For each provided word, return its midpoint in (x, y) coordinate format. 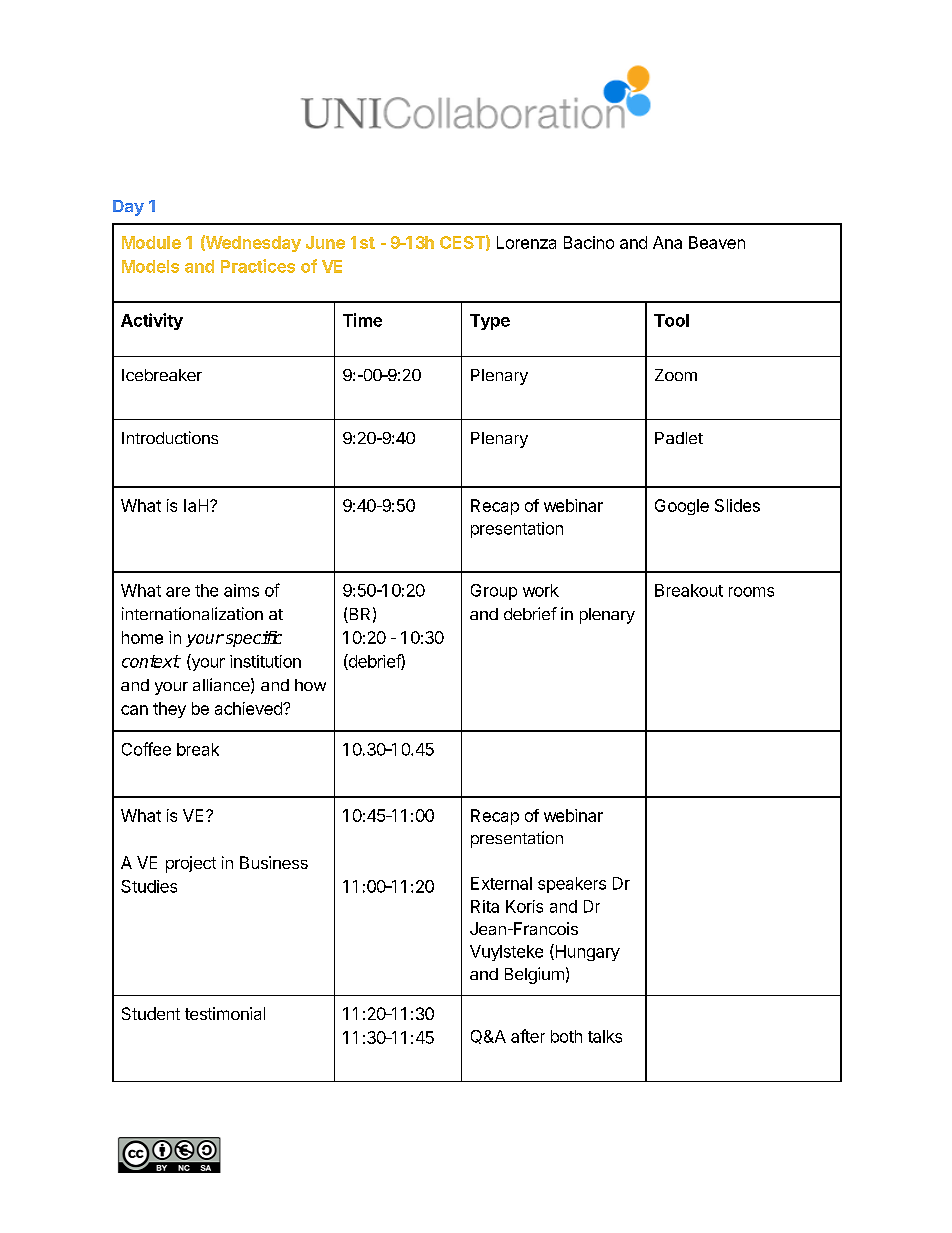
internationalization (192, 613)
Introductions (170, 437)
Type (490, 322)
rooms (751, 592)
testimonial (225, 1013)
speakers (572, 885)
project (191, 864)
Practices (258, 266)
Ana (667, 242)
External (501, 883)
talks (605, 1036)
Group (494, 592)
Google (682, 507)
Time (362, 320)
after (528, 1036)
